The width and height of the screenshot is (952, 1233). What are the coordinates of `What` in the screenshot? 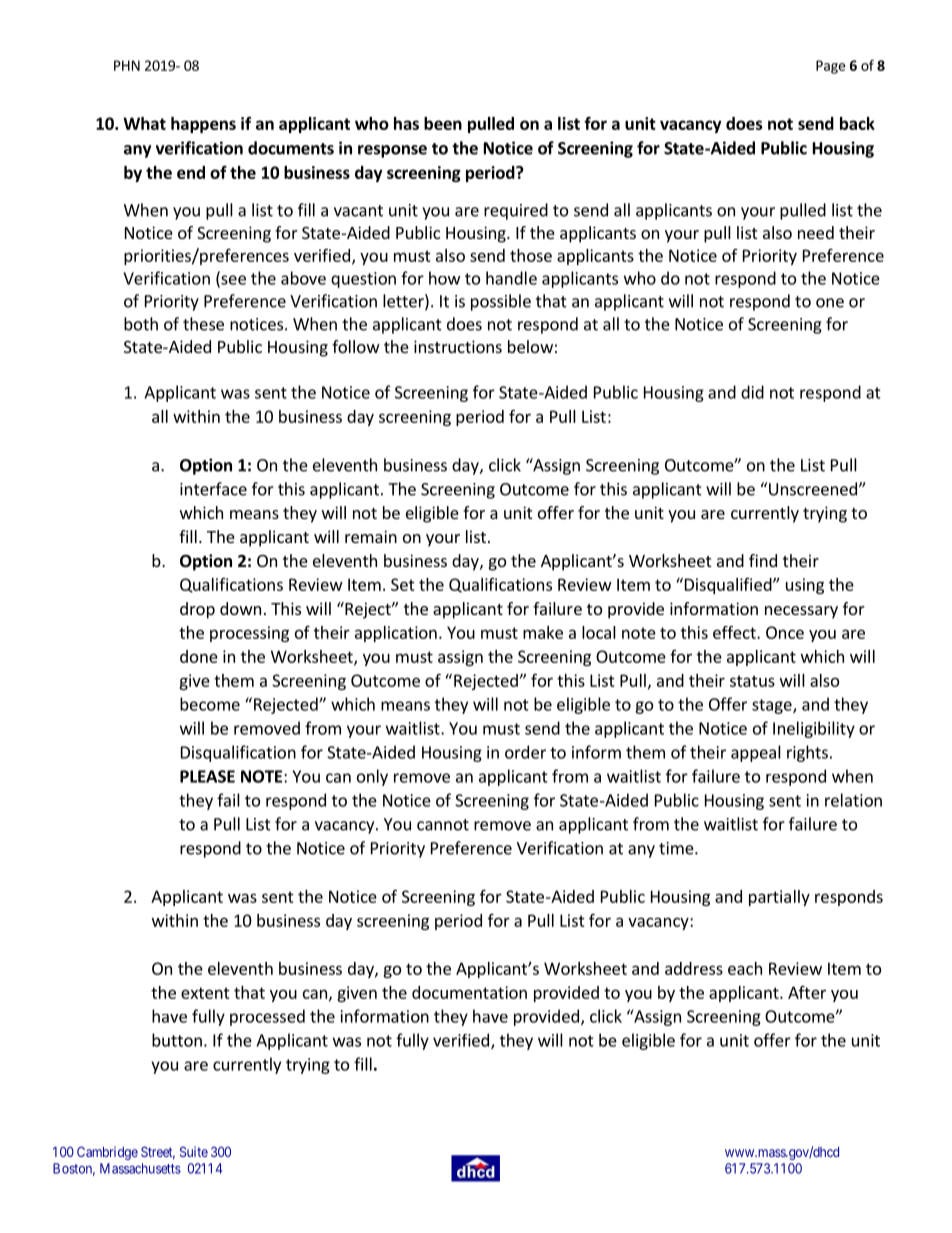 It's located at (144, 123).
